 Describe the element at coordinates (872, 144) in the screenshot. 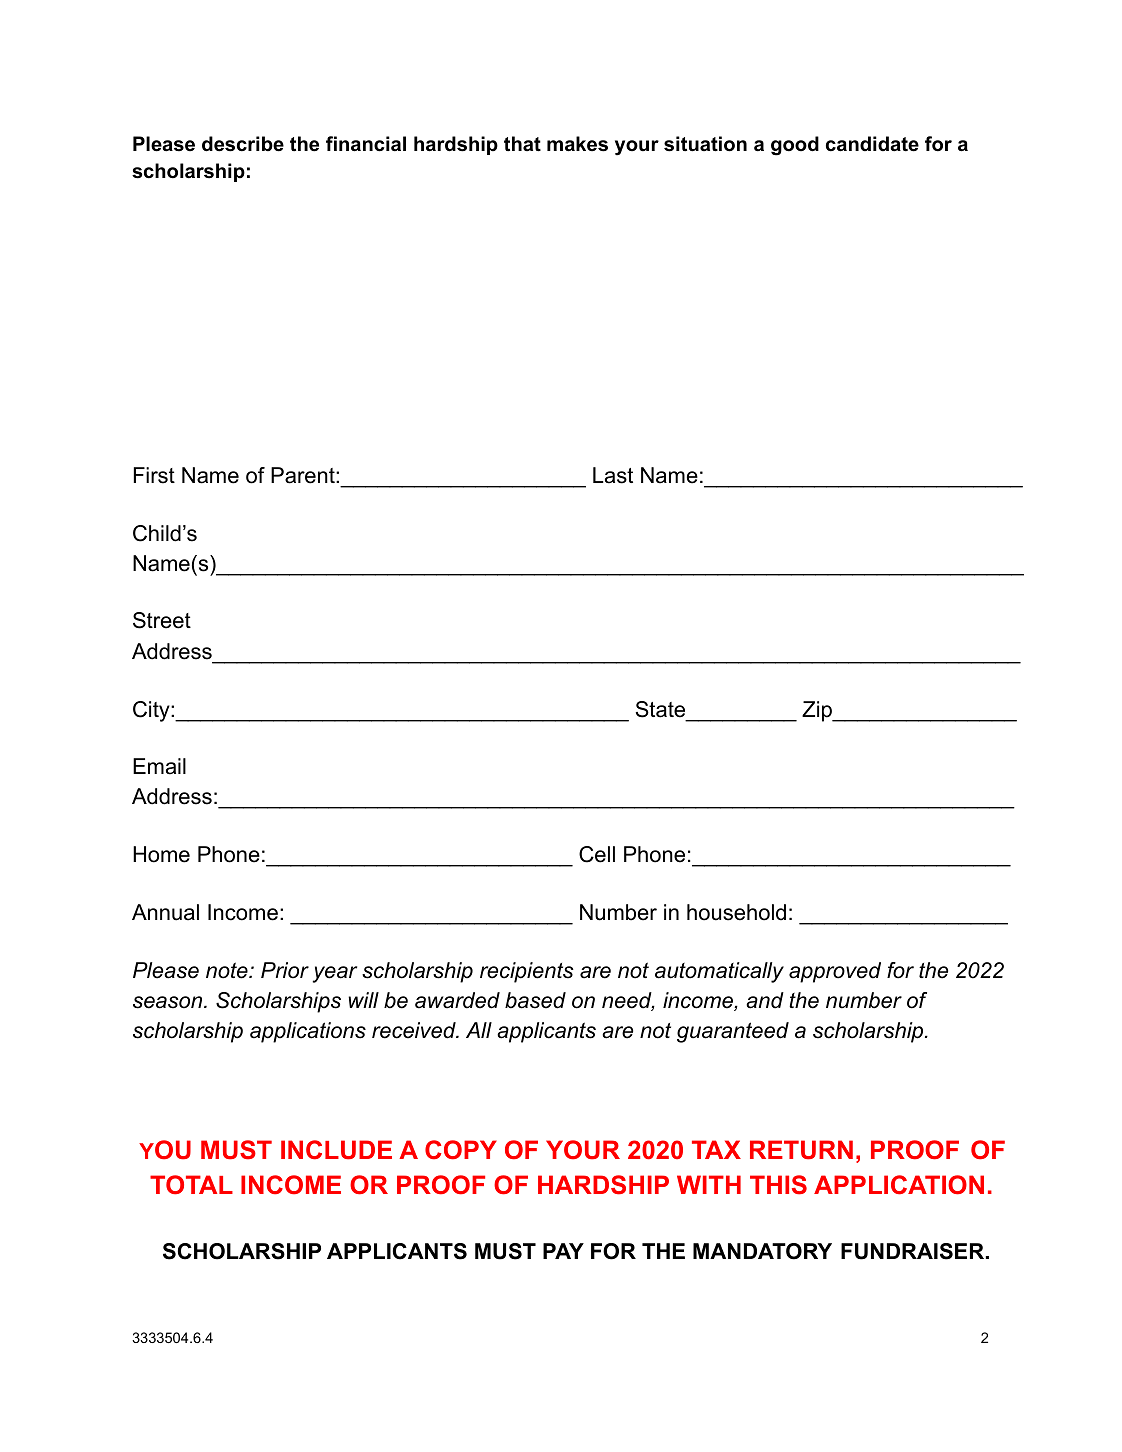

I see `candidate` at that location.
